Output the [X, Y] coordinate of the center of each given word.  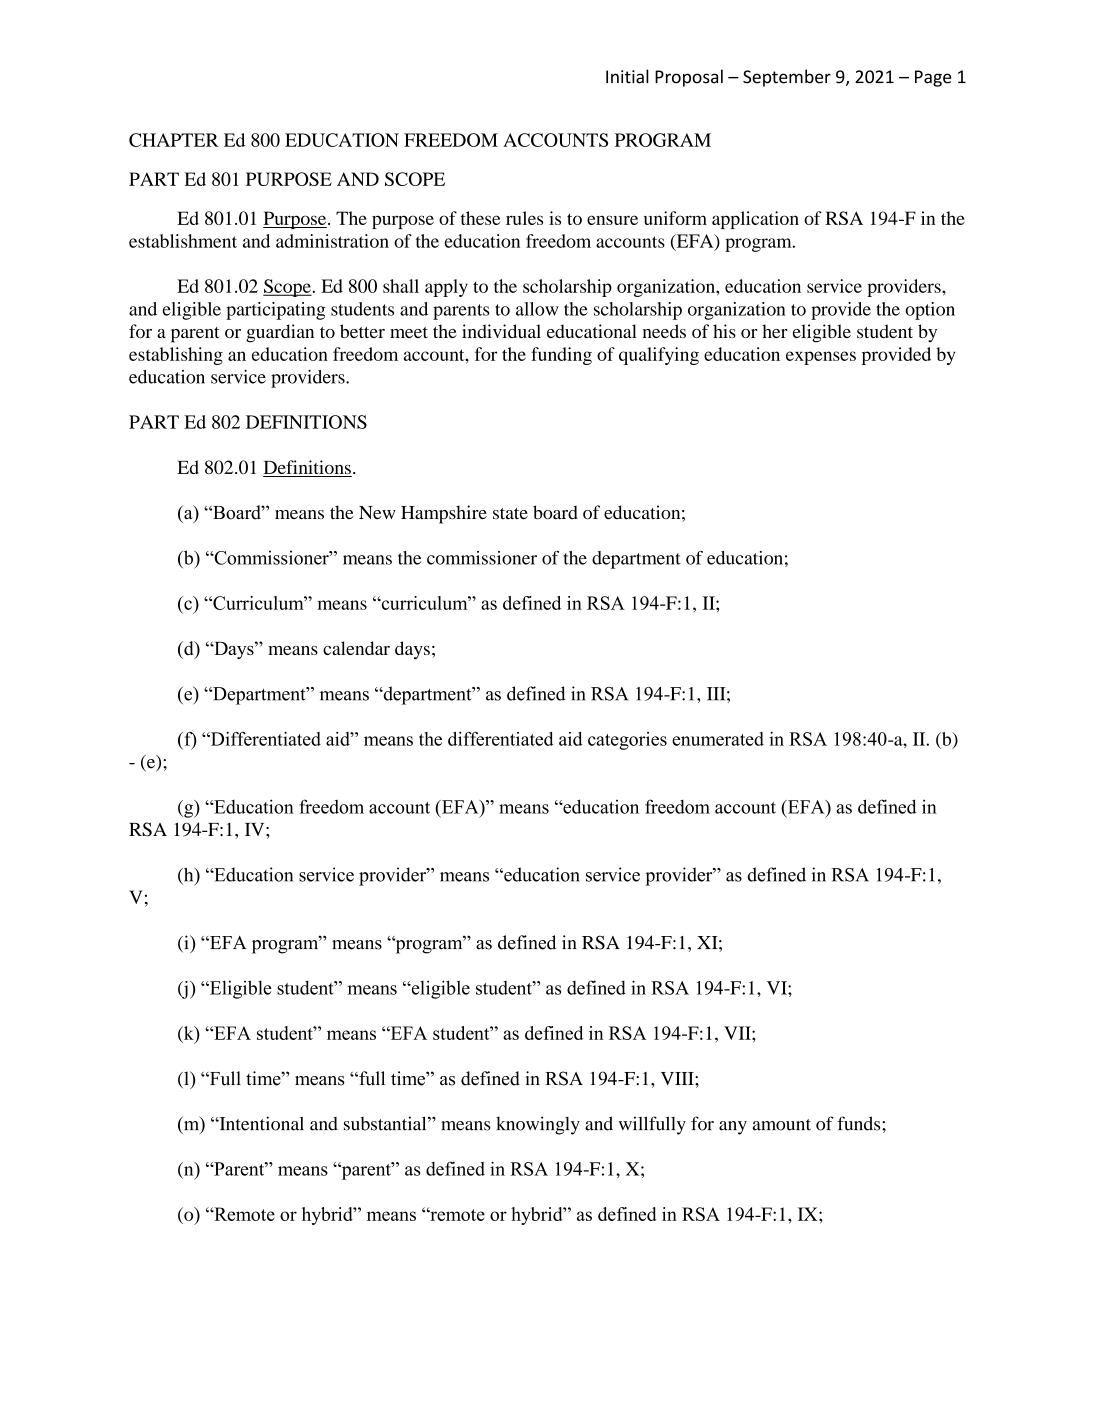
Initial [627, 76]
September [787, 78]
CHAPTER [174, 140]
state [510, 514]
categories [627, 741]
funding [561, 356]
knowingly [538, 1125]
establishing [176, 356]
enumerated [718, 739]
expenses [821, 358]
